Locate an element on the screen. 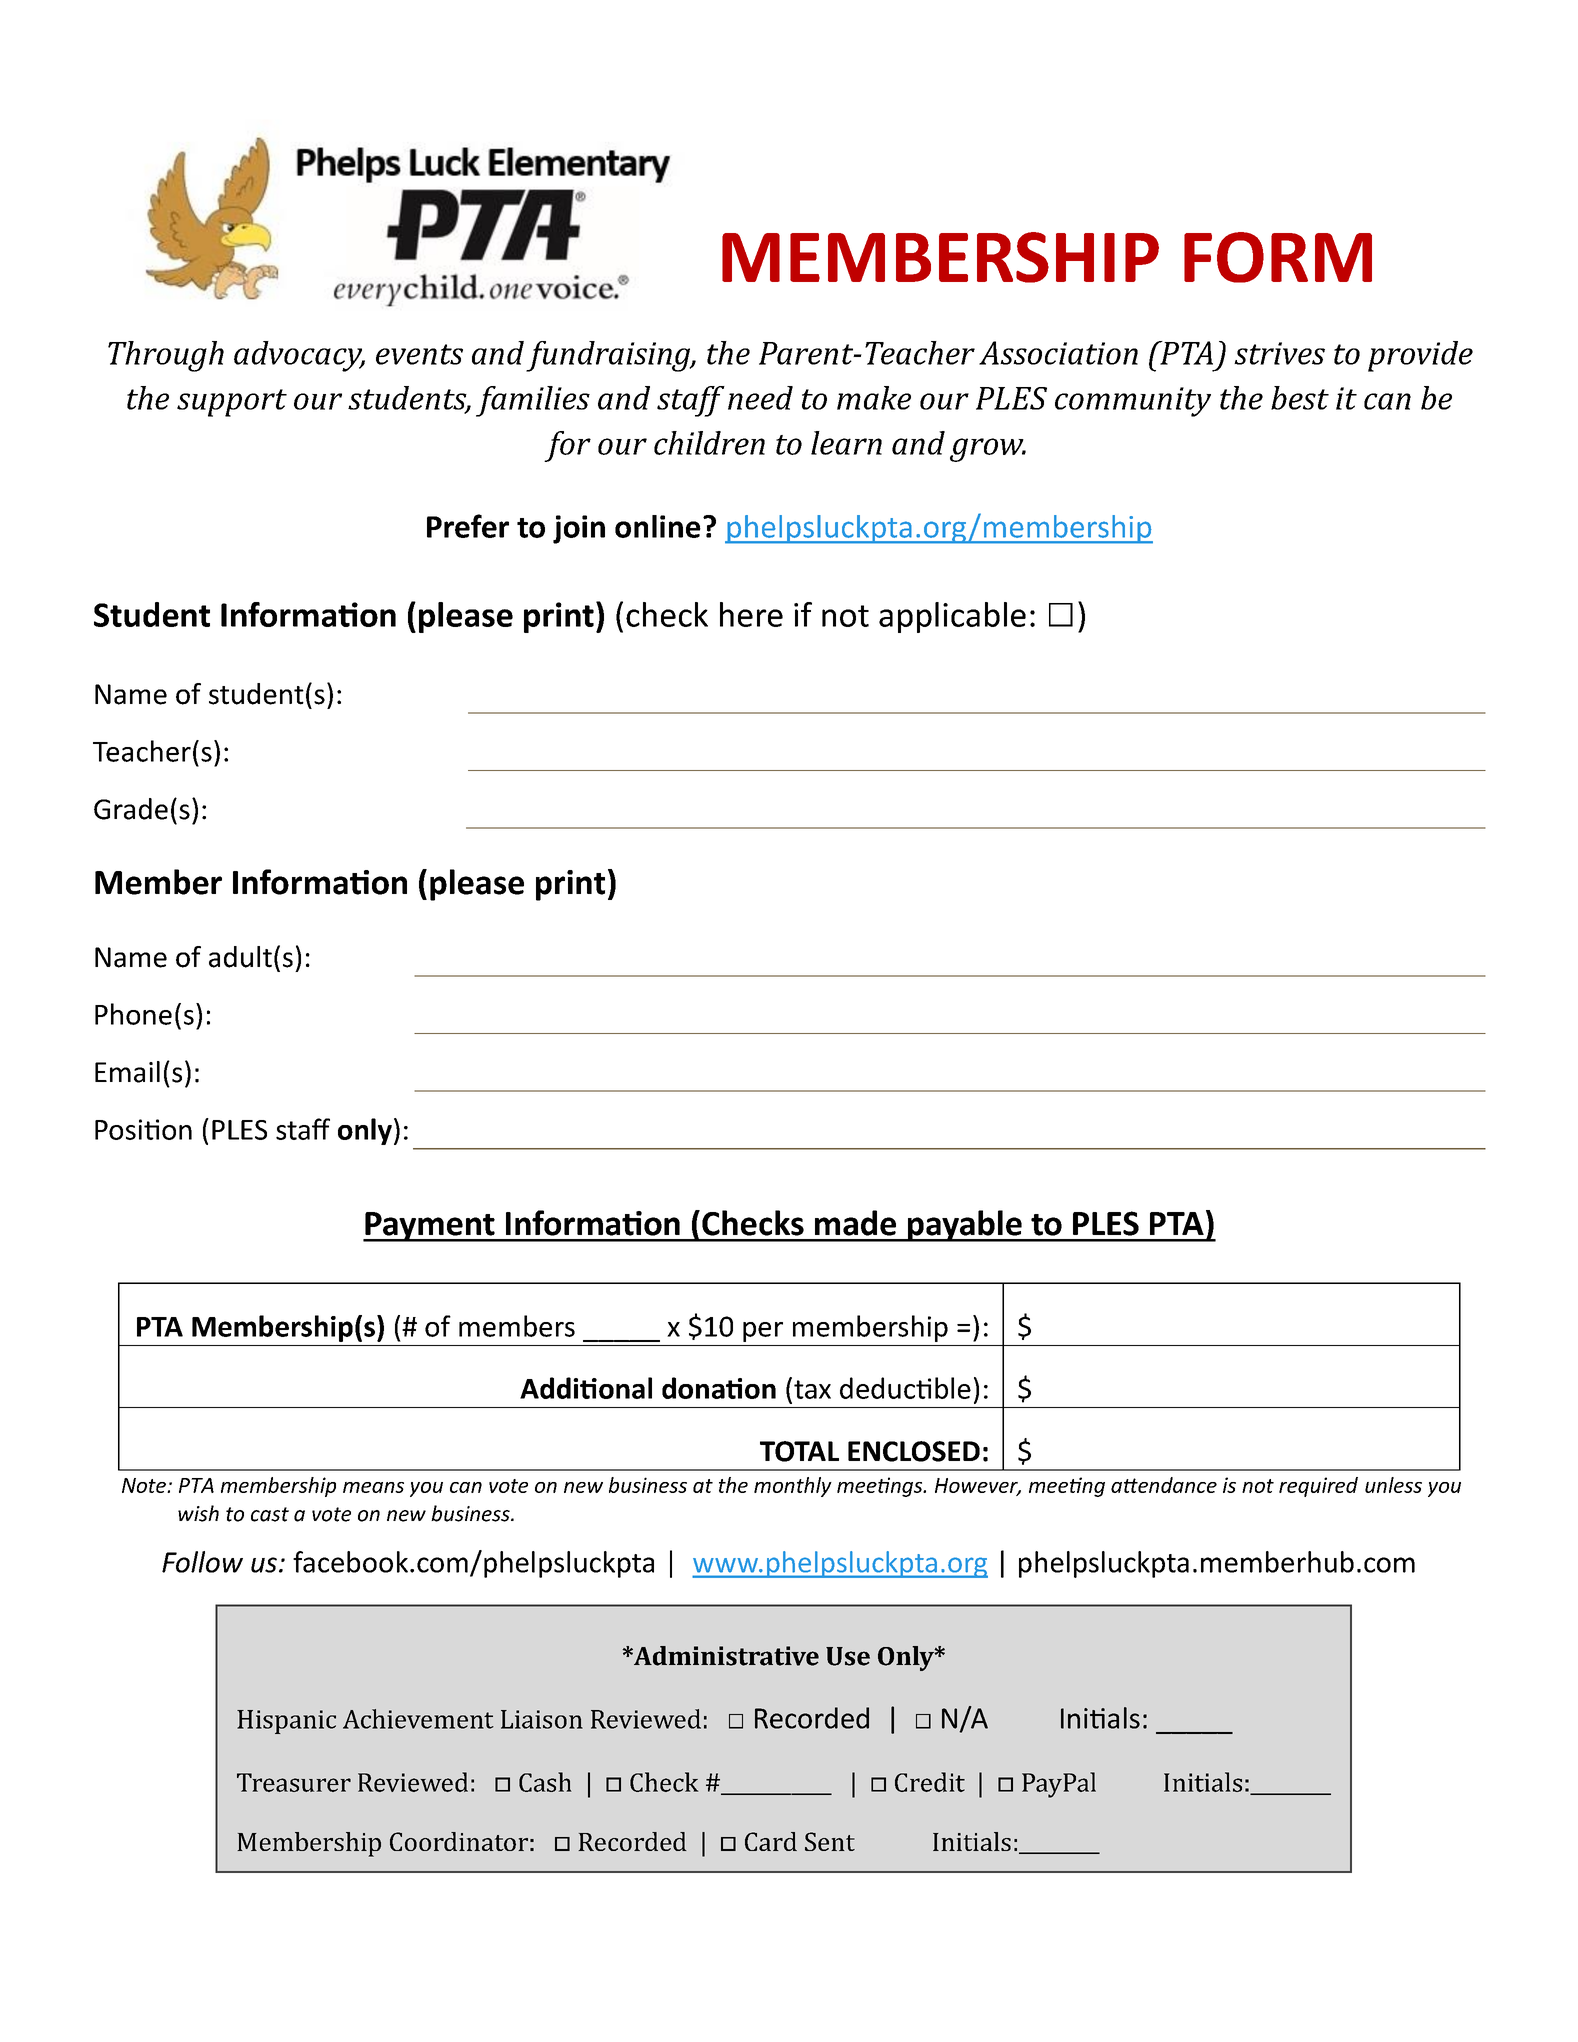  need is located at coordinates (760, 398).
